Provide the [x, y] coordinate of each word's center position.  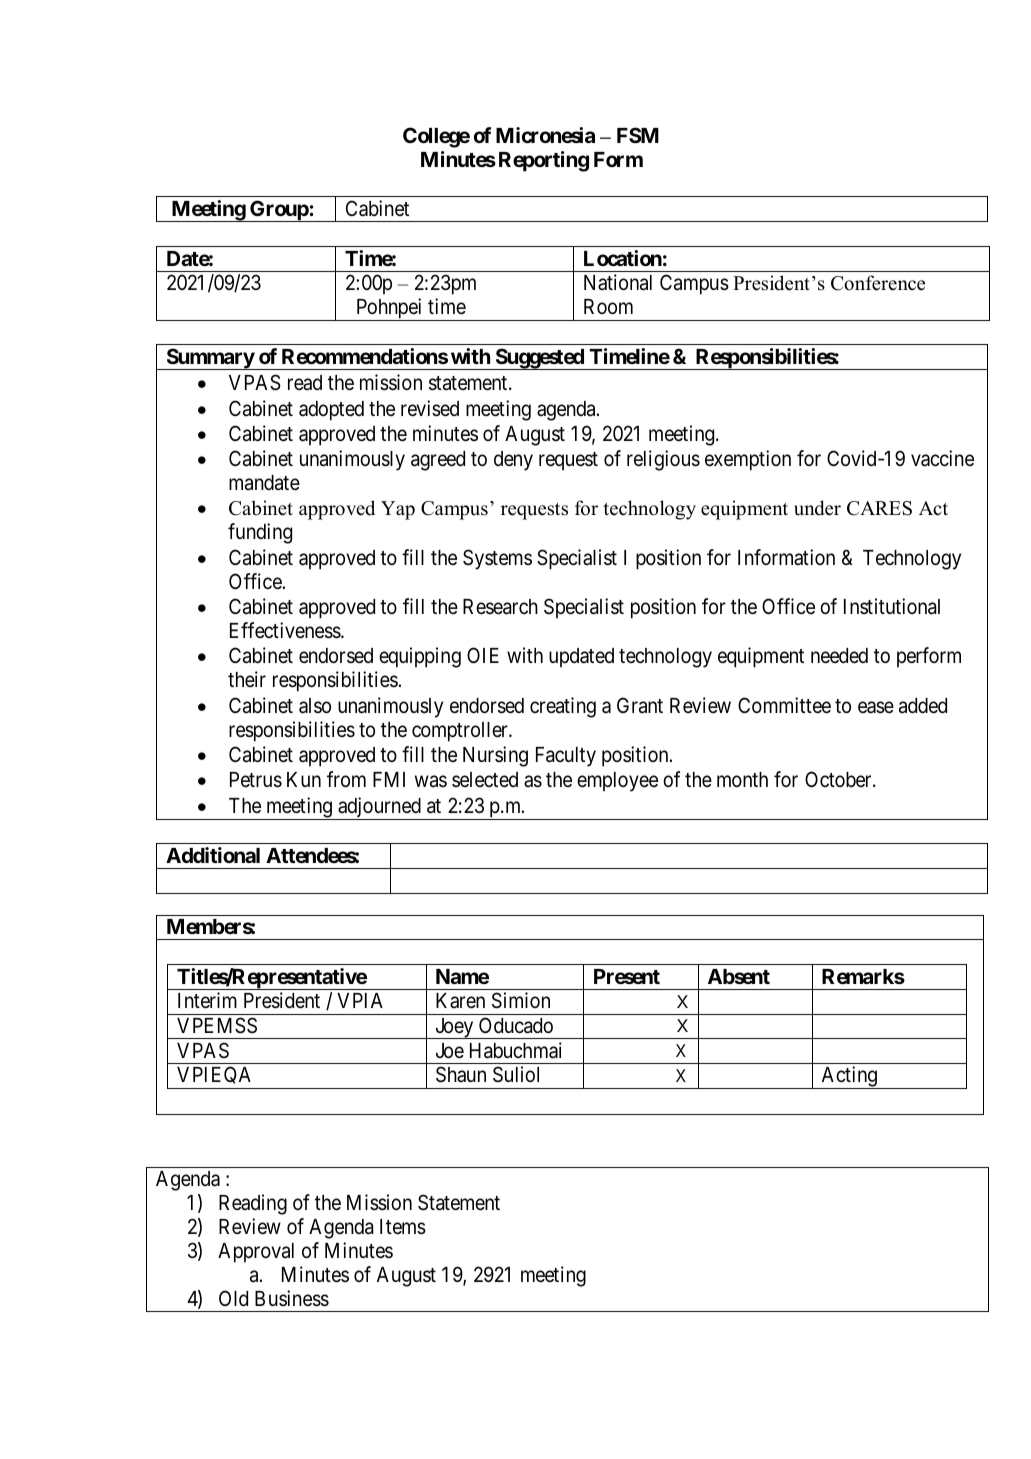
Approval [256, 1253]
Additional [213, 855]
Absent [739, 976]
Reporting [544, 161]
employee [617, 782]
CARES [879, 508]
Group [279, 211]
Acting [849, 1077]
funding [260, 533]
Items [403, 1227]
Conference [878, 283]
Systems [497, 559]
